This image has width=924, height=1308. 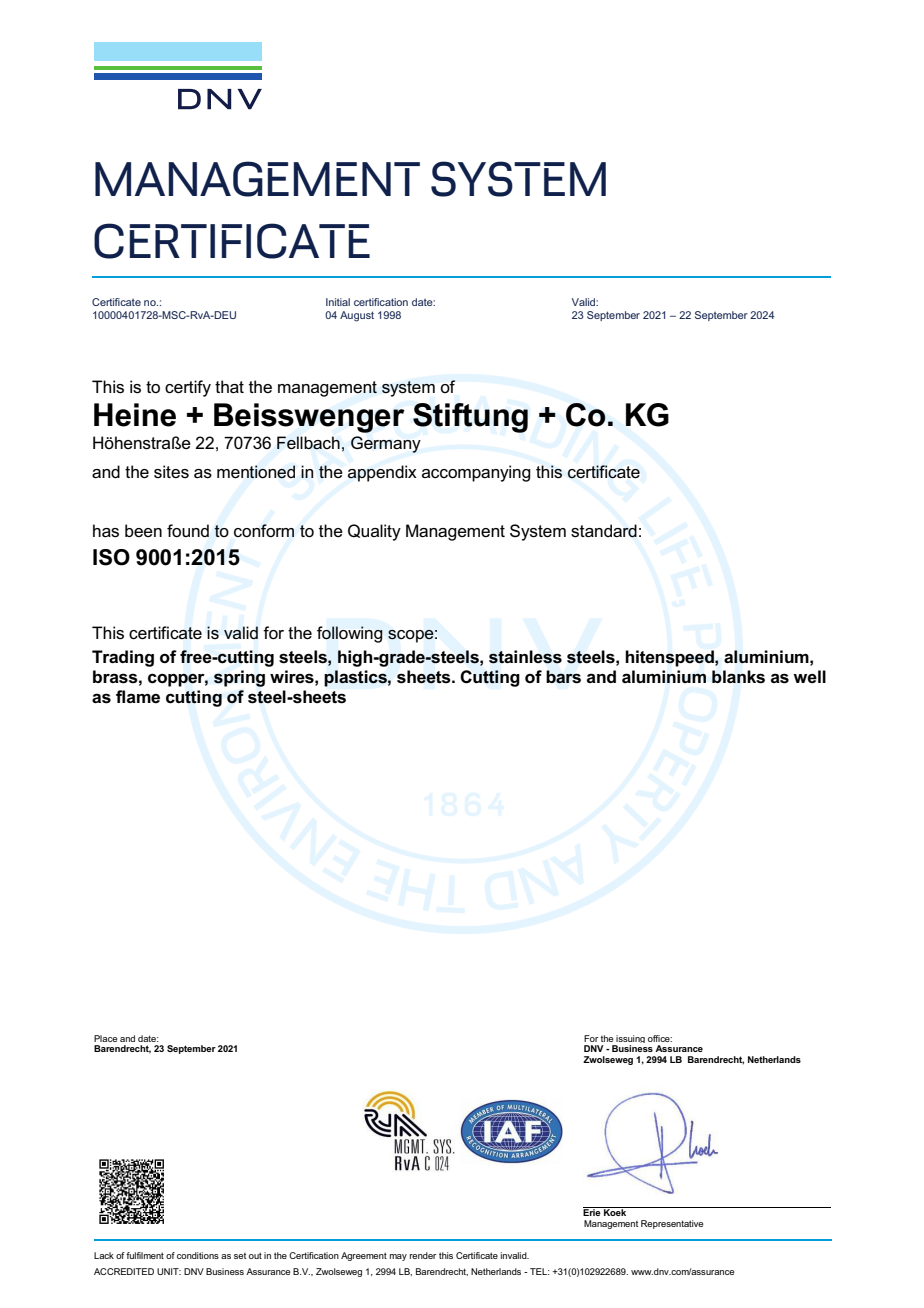 I want to click on well, so click(x=809, y=676).
